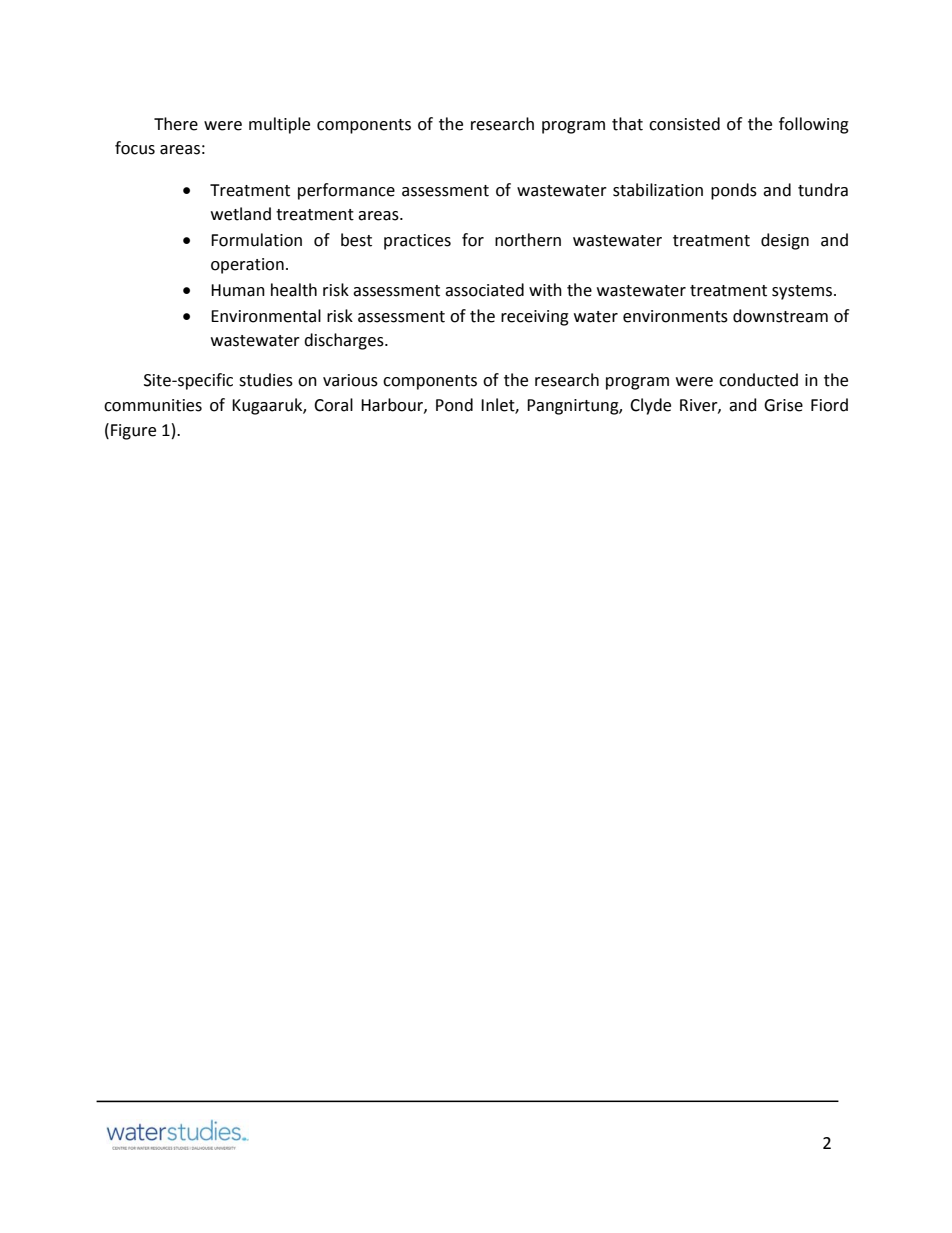 The image size is (952, 1233). Describe the element at coordinates (345, 341) in the image. I see `discharges` at that location.
